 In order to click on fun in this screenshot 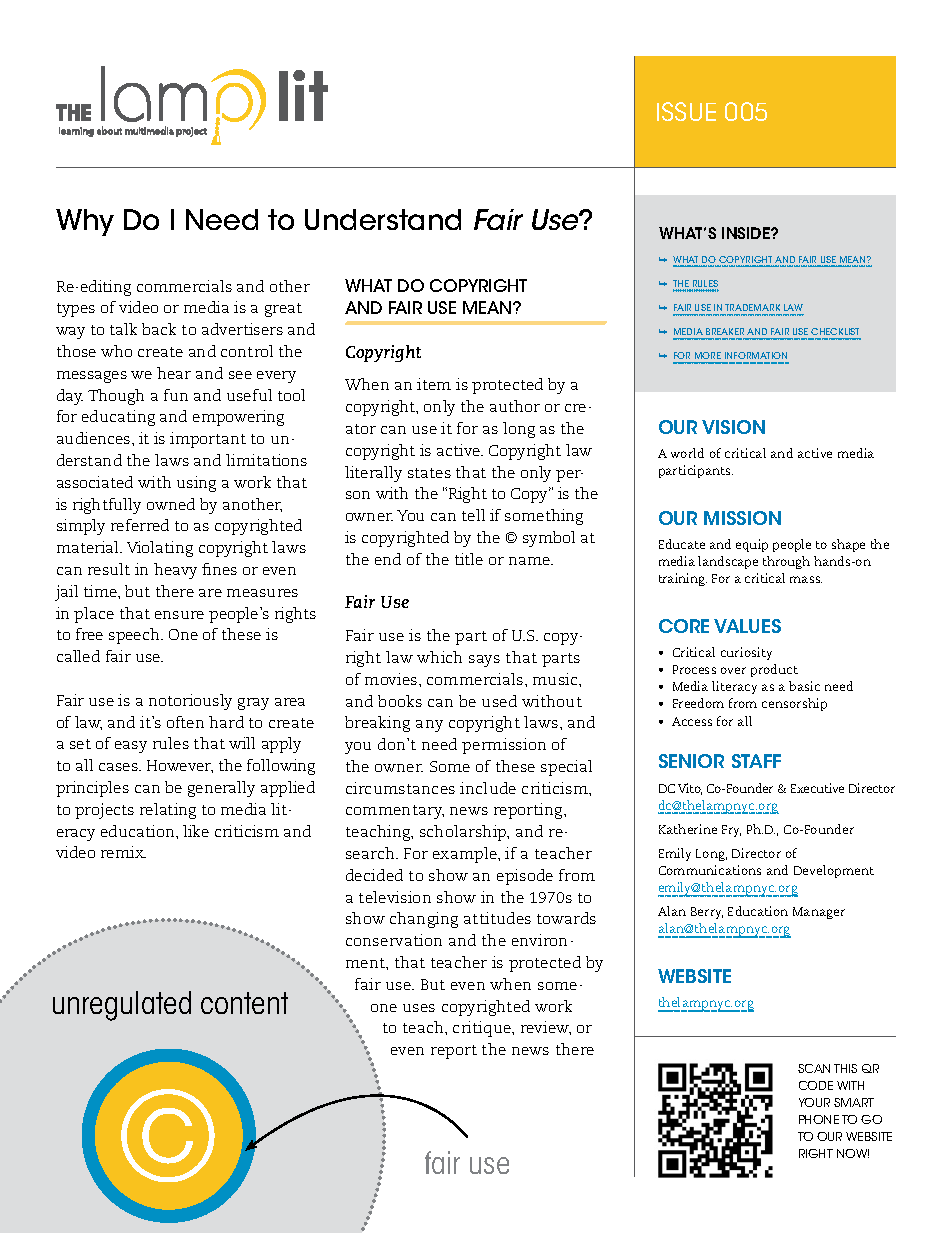, I will do `click(176, 395)`.
